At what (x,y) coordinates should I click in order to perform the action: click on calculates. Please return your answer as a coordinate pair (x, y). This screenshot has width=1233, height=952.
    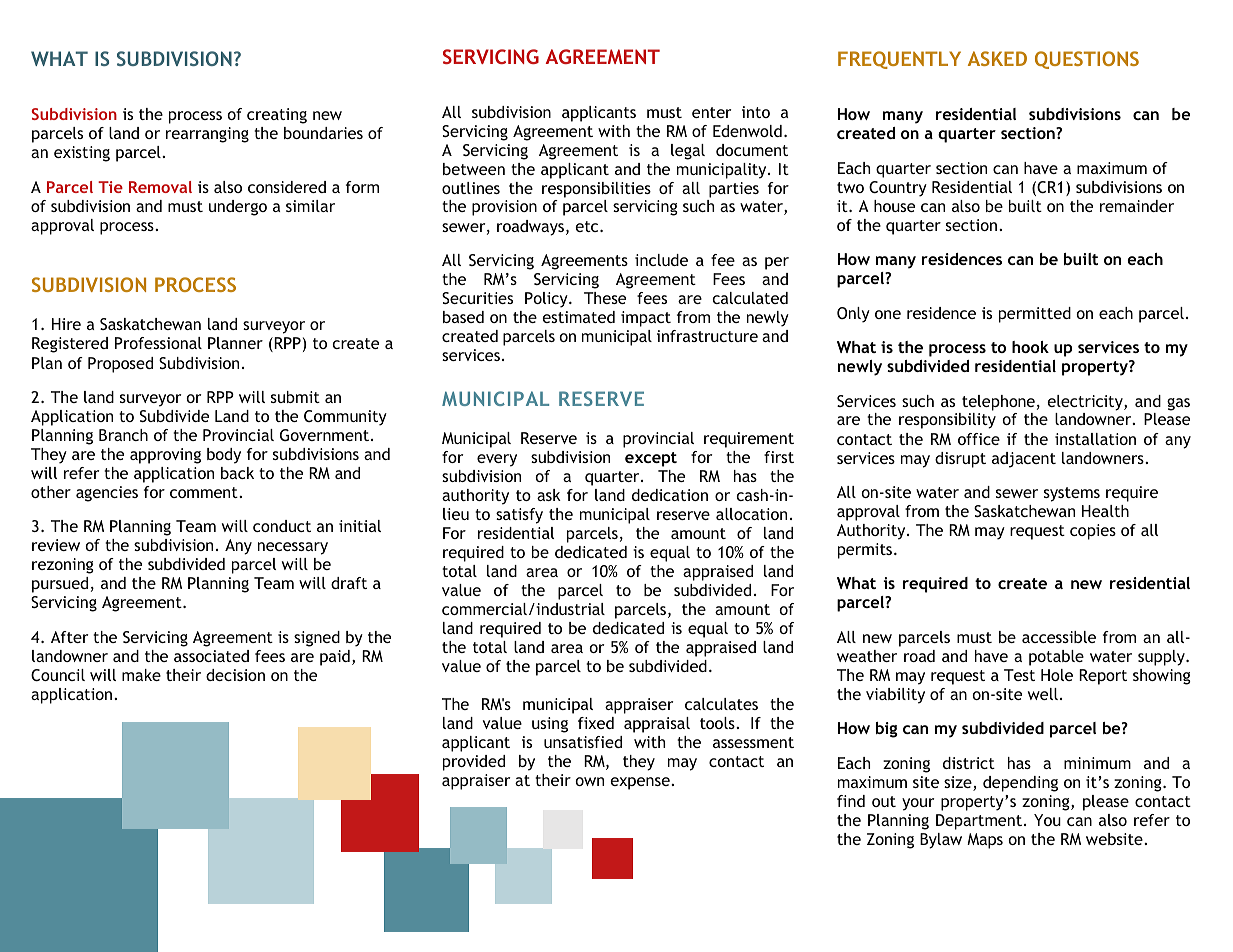
    Looking at the image, I should click on (721, 704).
